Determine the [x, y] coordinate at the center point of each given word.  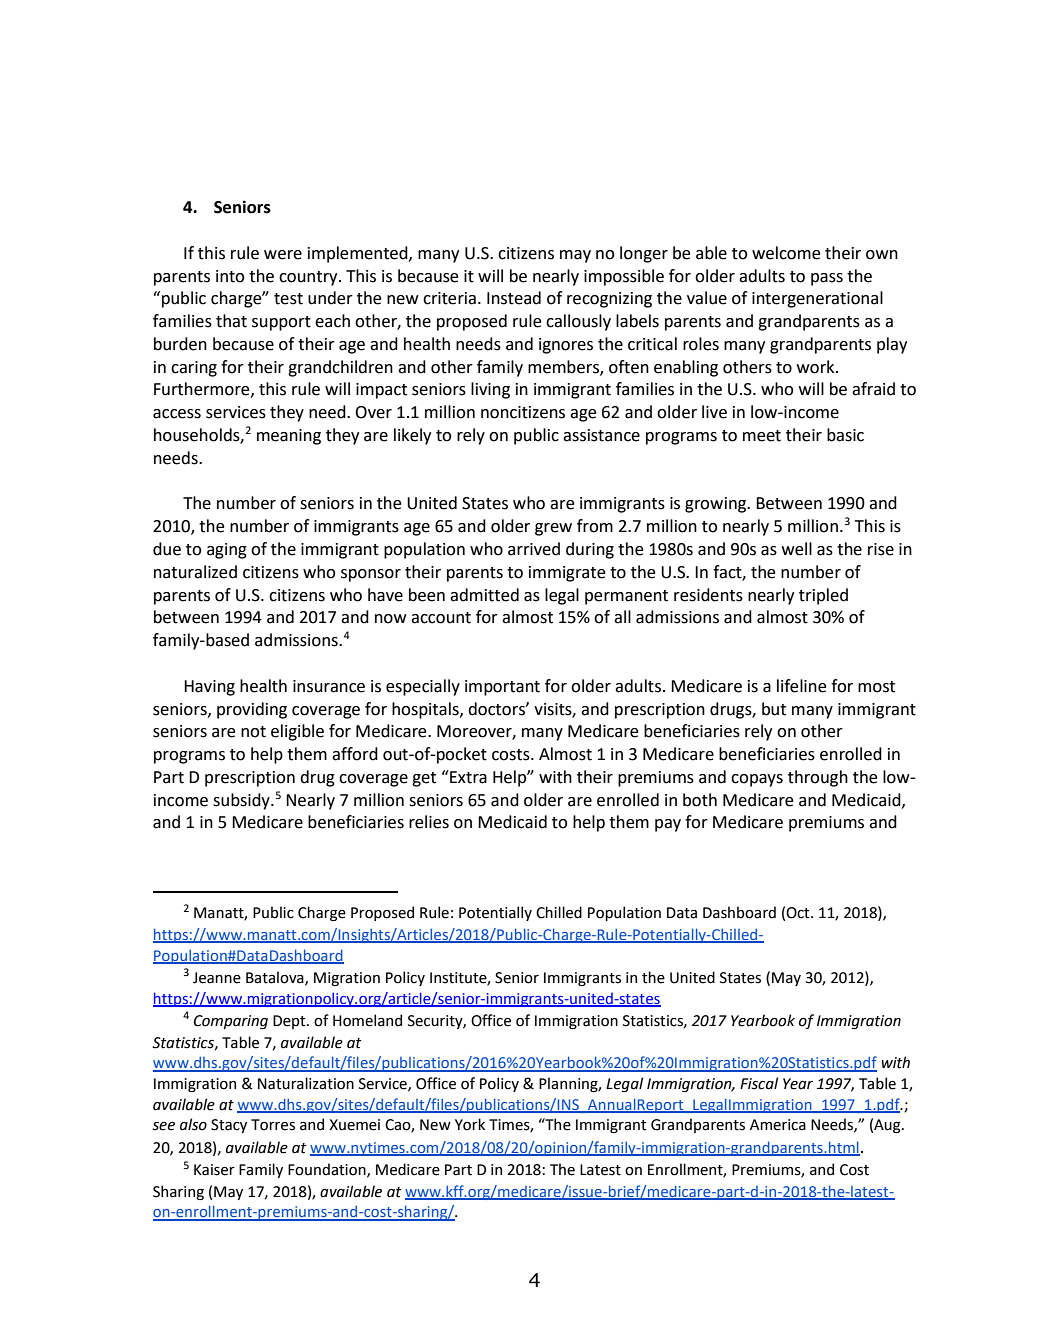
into [230, 276]
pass [827, 279]
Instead [514, 298]
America [778, 1125]
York [470, 1124]
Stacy [229, 1126]
